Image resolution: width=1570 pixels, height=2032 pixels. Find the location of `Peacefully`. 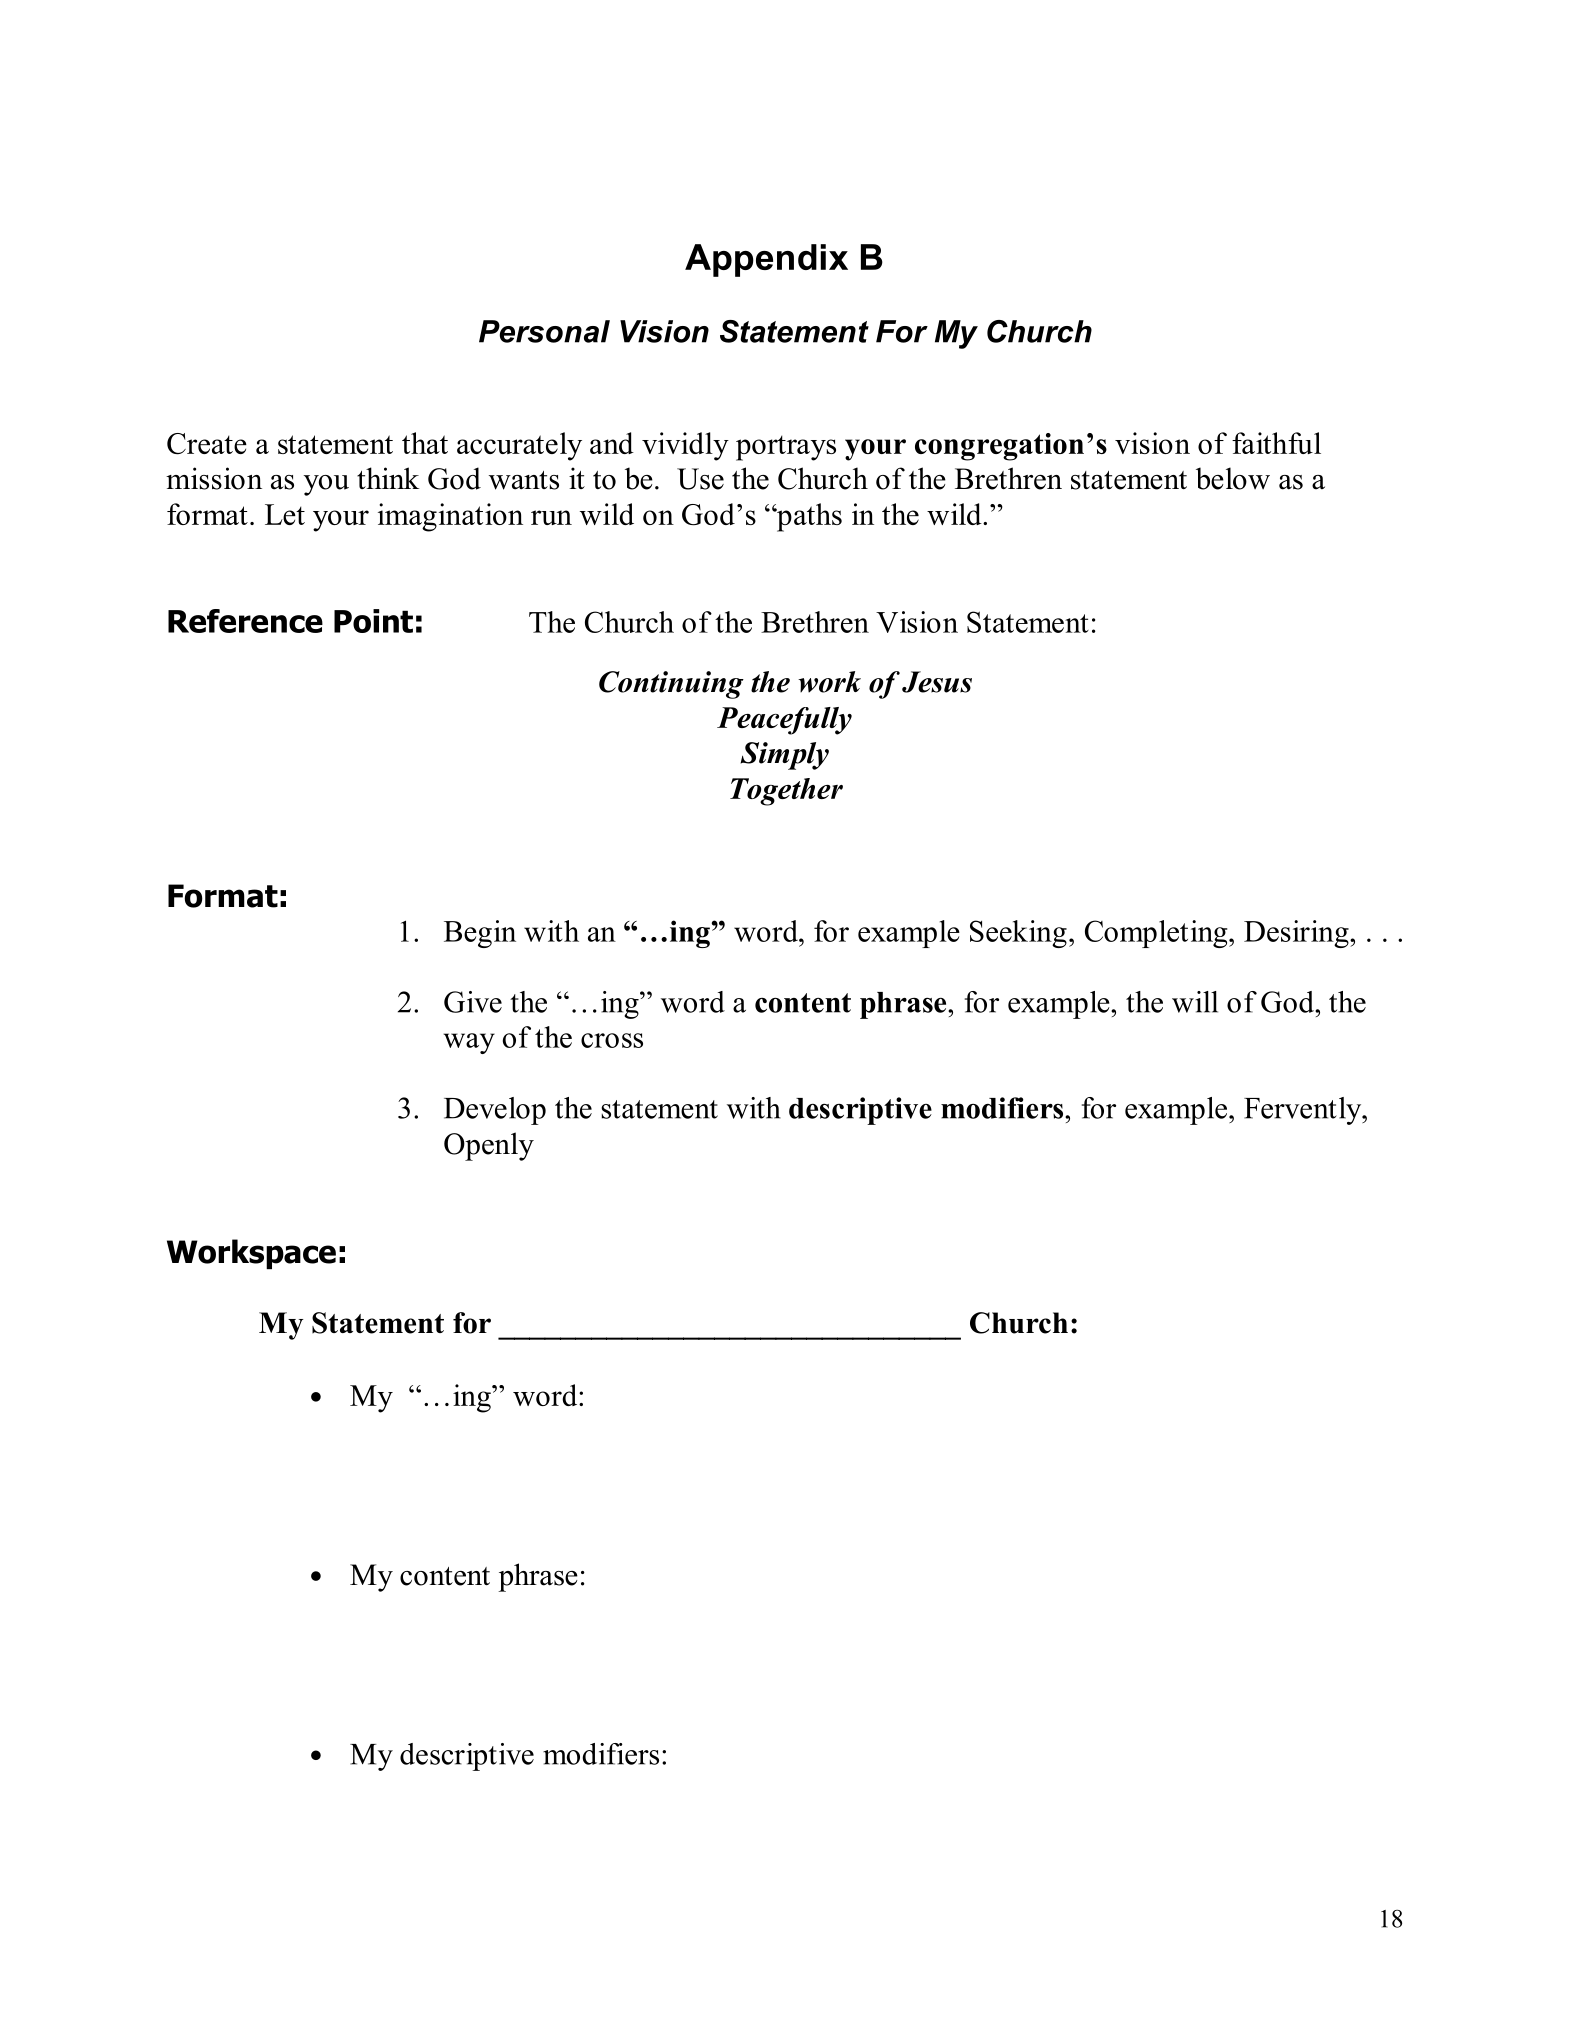

Peacefully is located at coordinates (784, 721).
